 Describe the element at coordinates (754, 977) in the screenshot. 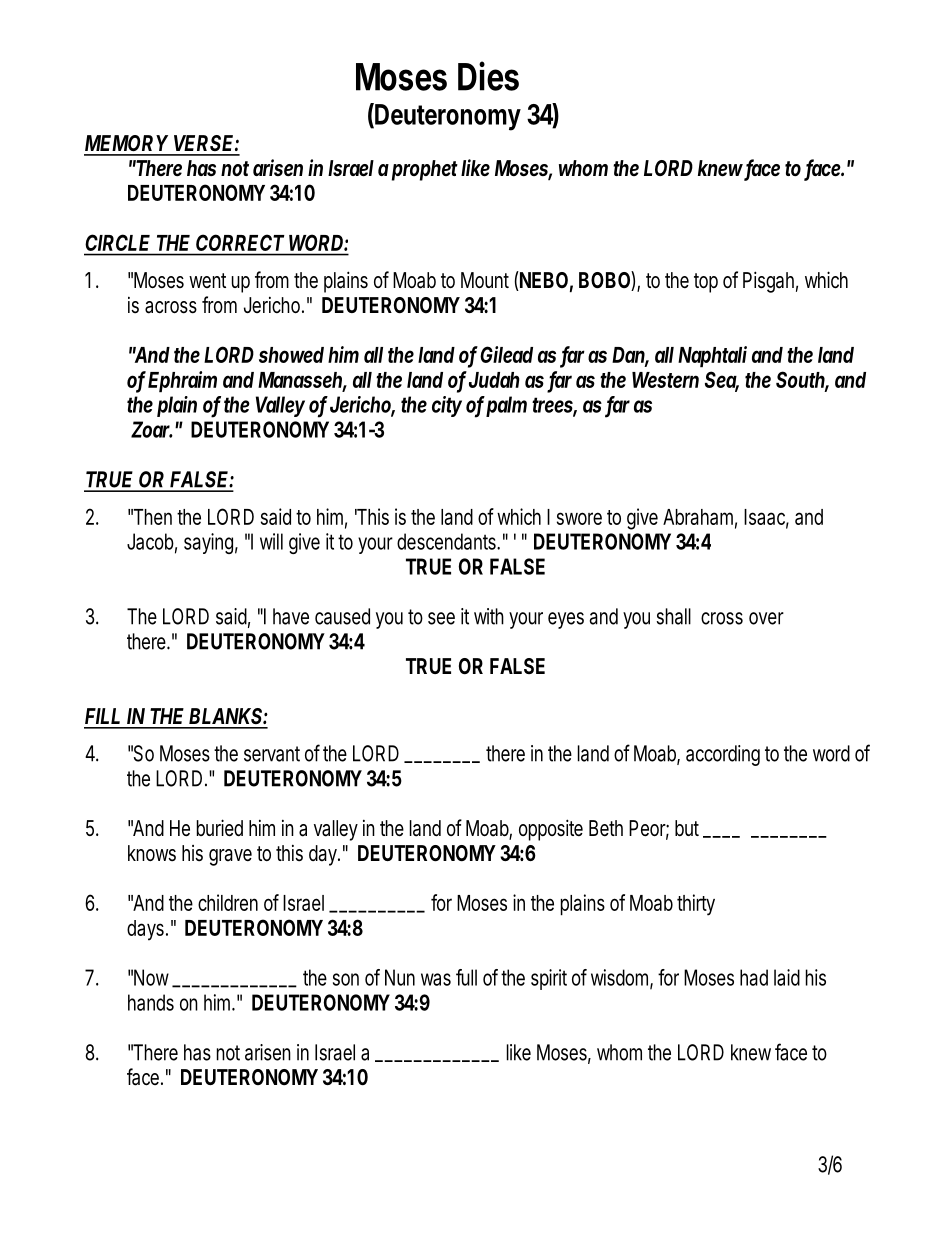

I see `had` at that location.
